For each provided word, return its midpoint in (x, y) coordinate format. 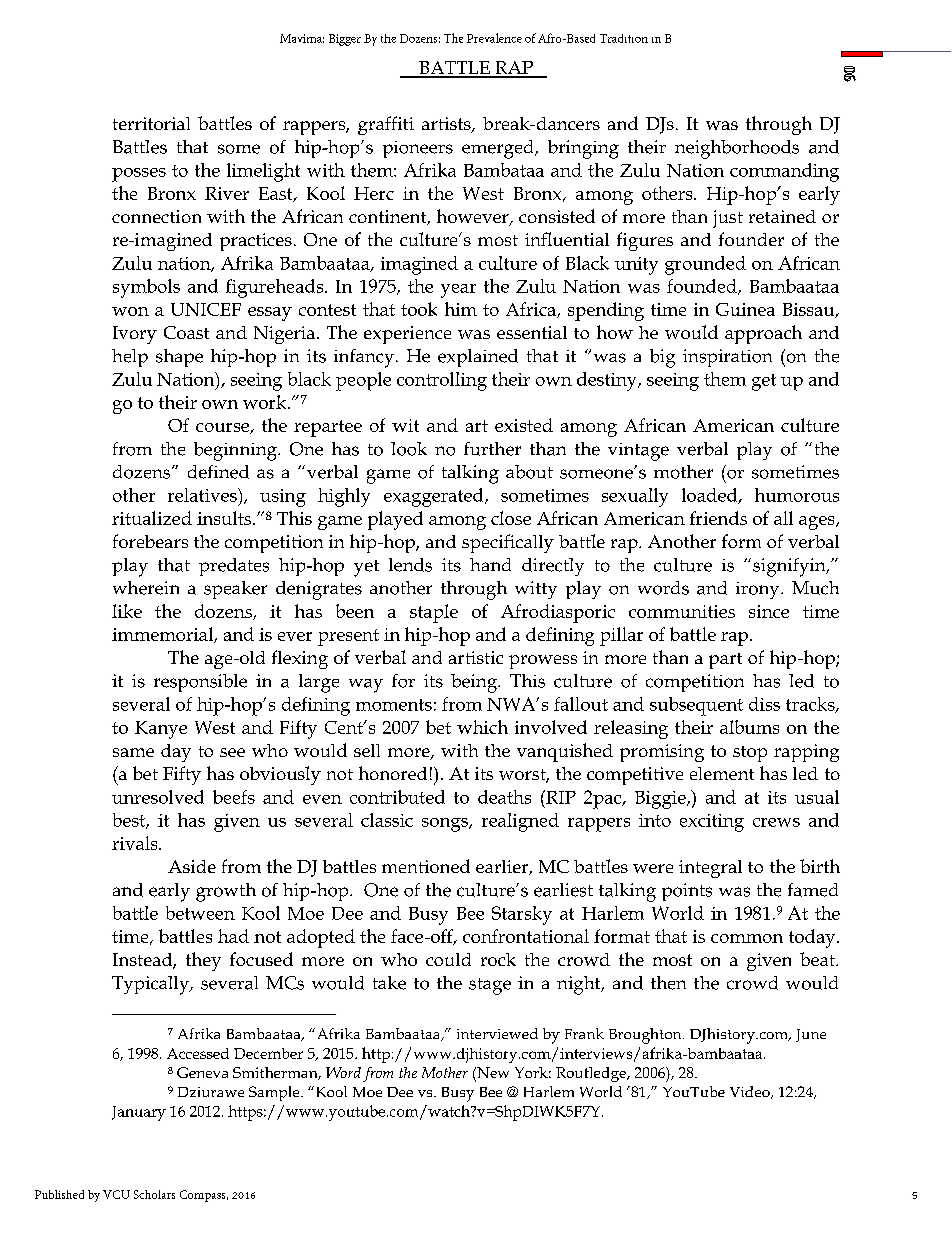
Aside (192, 866)
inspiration (727, 358)
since (769, 611)
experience (407, 335)
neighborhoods (737, 149)
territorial (151, 123)
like (127, 611)
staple (434, 613)
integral (710, 869)
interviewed (497, 1033)
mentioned (426, 866)
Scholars (154, 1194)
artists (447, 125)
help (130, 358)
